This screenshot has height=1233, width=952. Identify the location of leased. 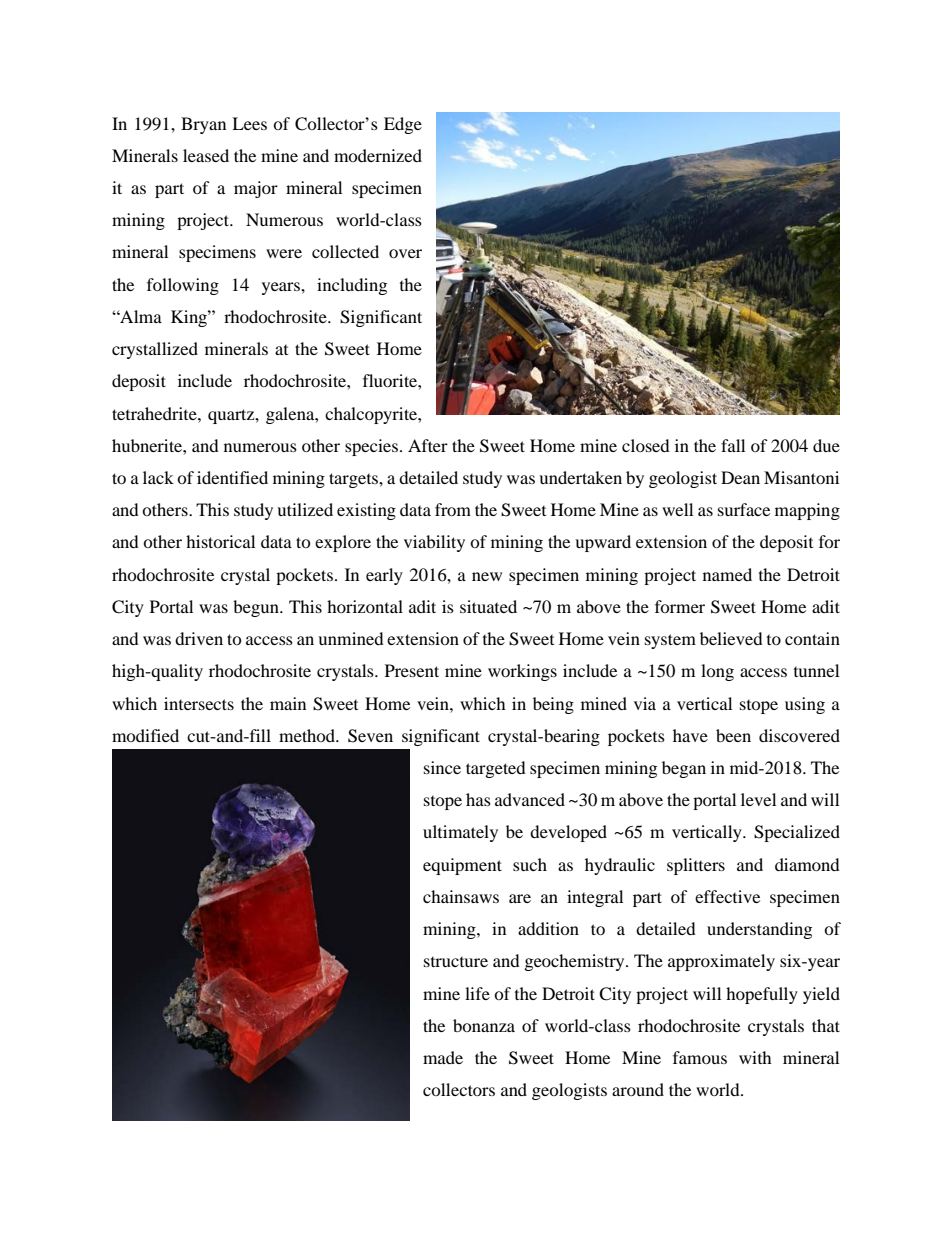
(206, 155).
